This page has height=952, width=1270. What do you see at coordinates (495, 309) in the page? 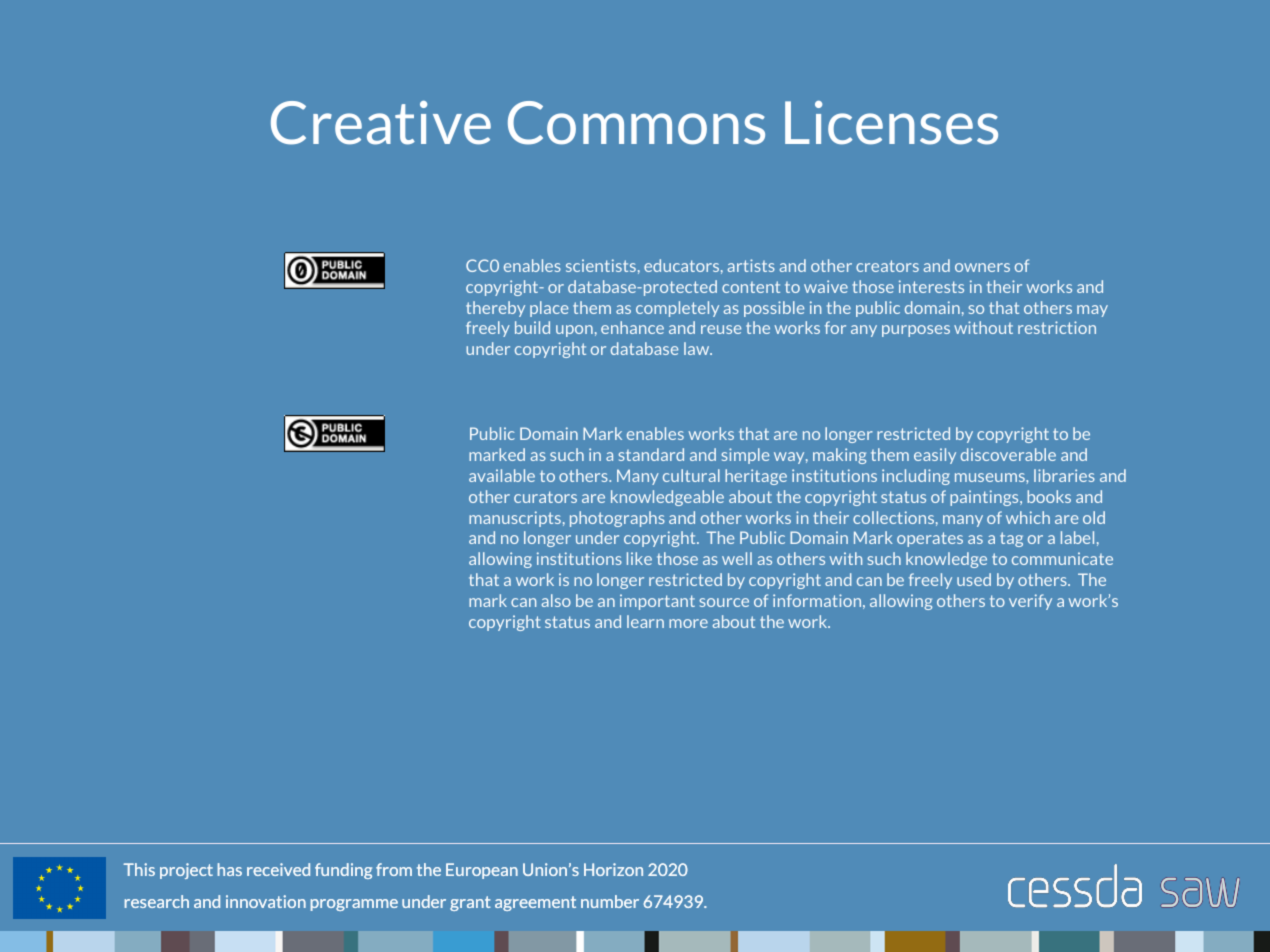
I see `thereby` at bounding box center [495, 309].
